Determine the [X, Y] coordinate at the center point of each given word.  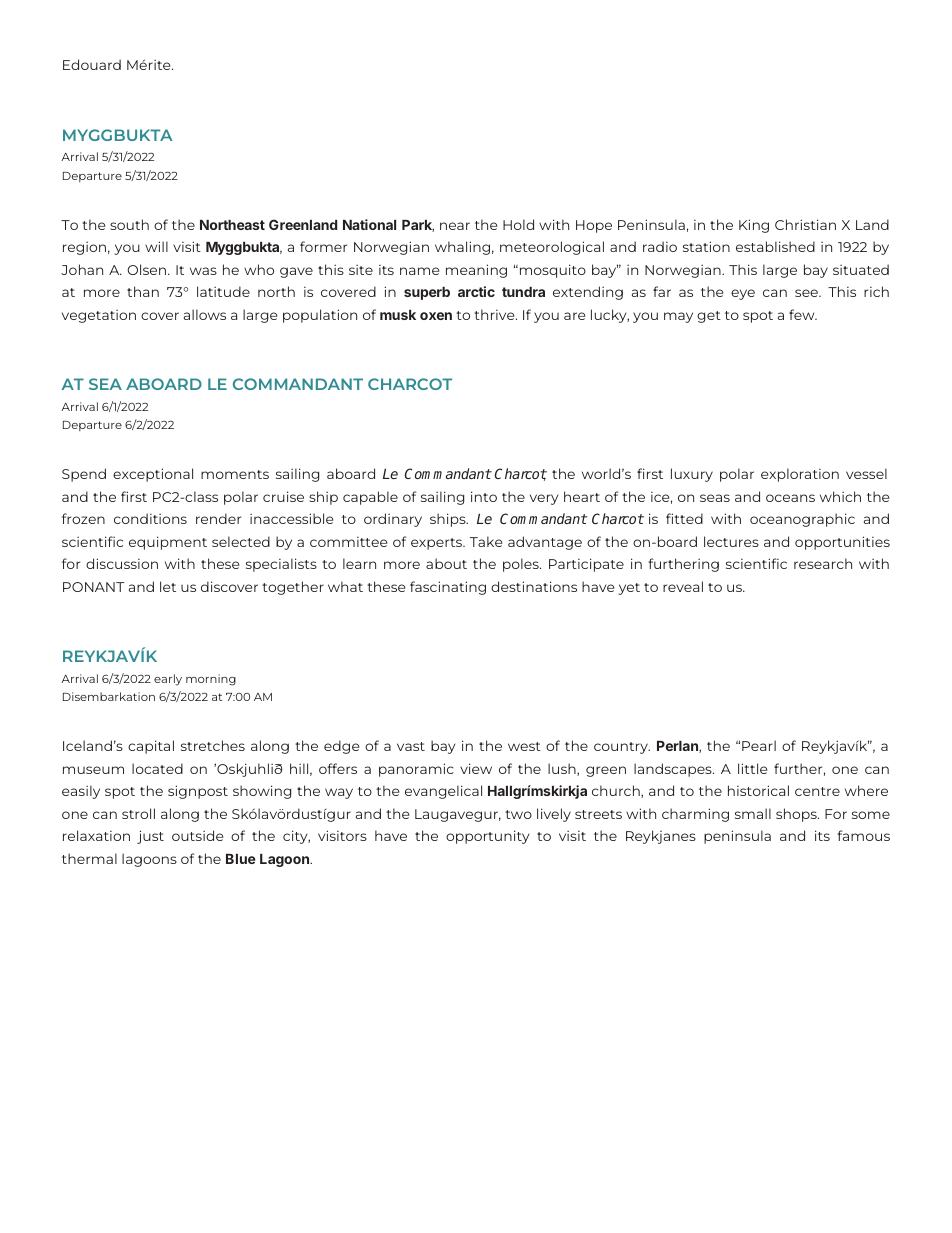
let [168, 586]
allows [205, 314]
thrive [495, 314]
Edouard [92, 64]
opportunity [487, 837]
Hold [518, 224]
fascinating [448, 588]
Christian [805, 224]
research [823, 563]
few [803, 314]
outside [197, 835]
